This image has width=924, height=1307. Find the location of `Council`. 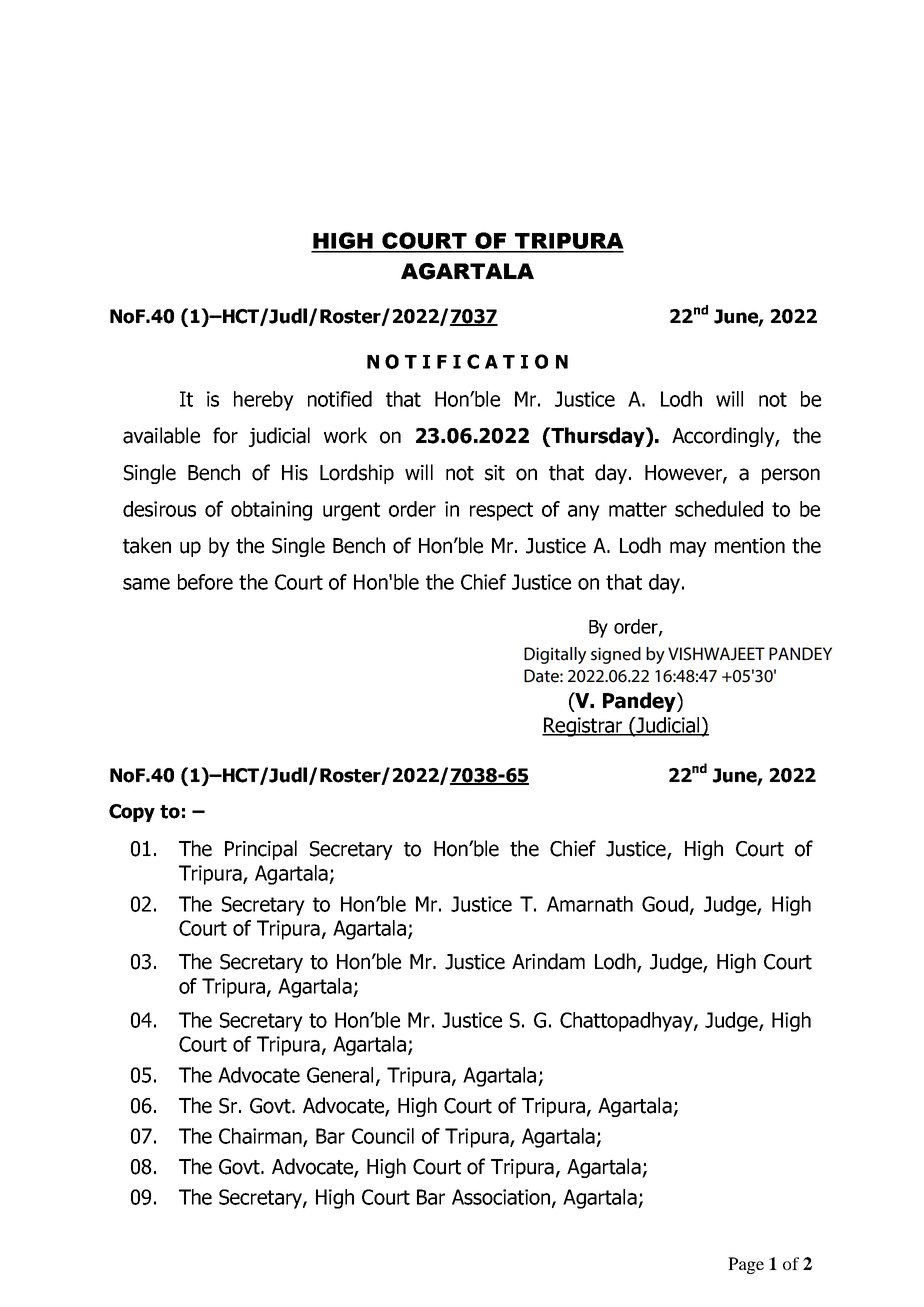

Council is located at coordinates (383, 1136).
